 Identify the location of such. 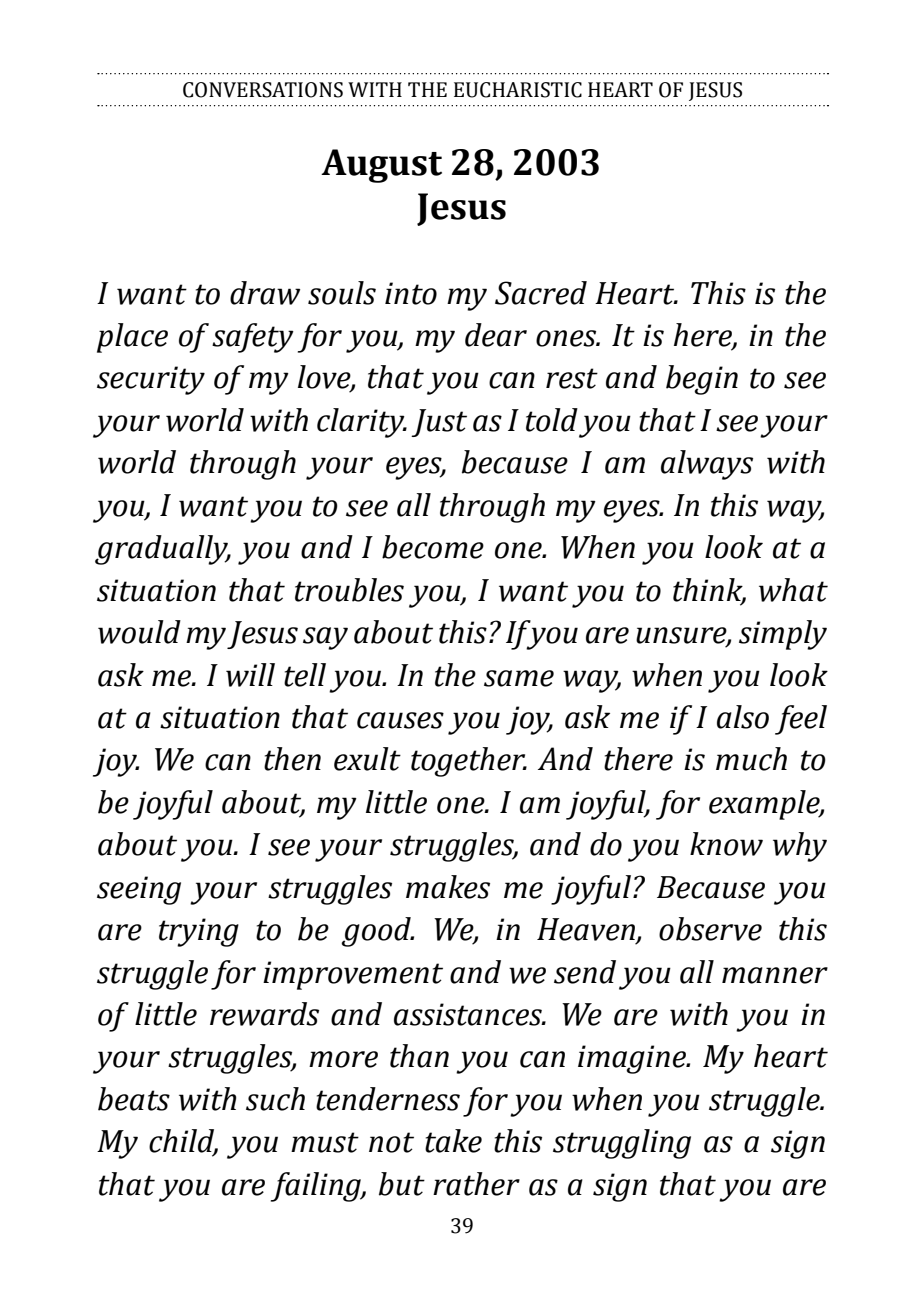
(275, 1099).
